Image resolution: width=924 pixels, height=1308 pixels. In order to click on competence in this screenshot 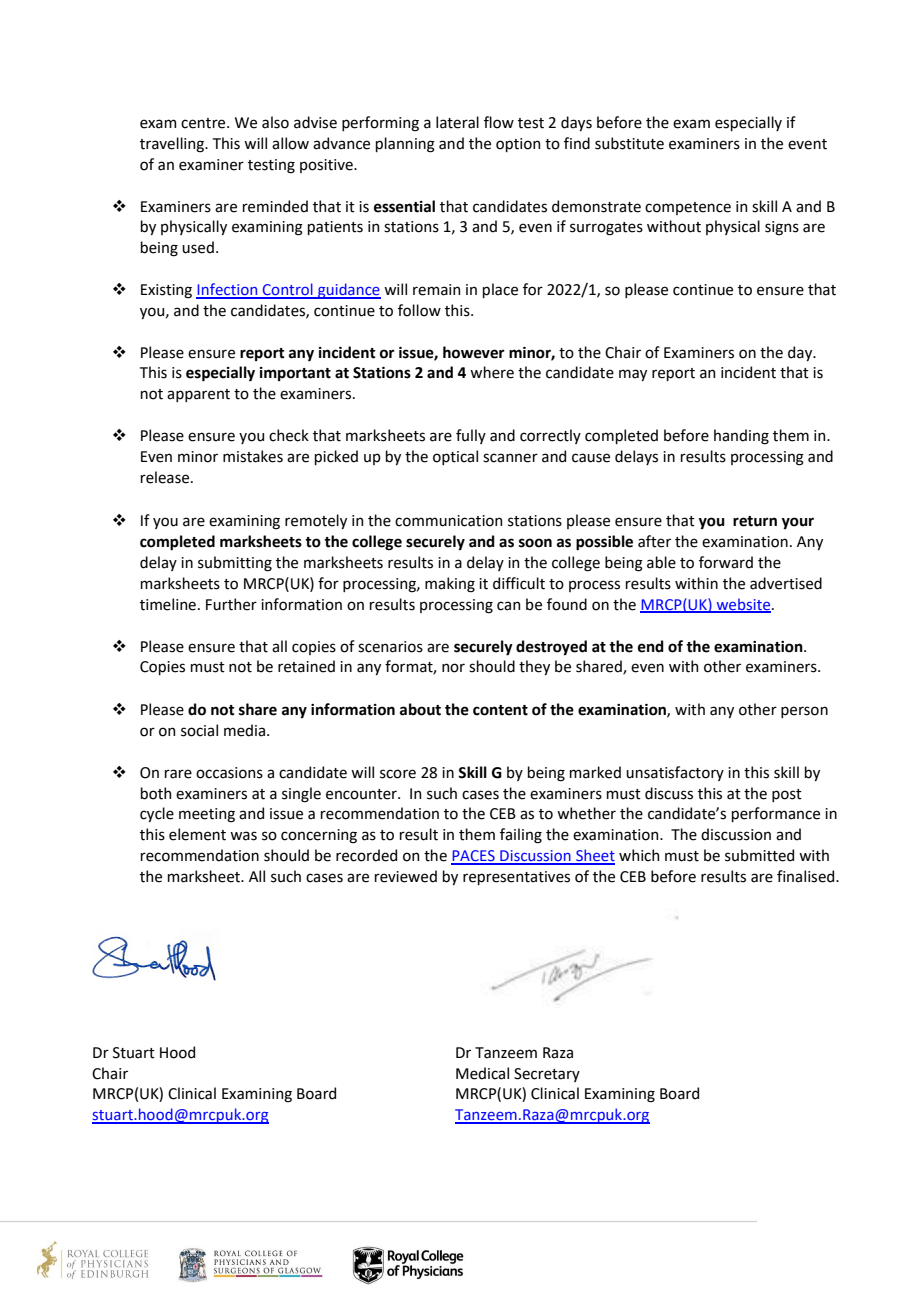, I will do `click(688, 208)`.
